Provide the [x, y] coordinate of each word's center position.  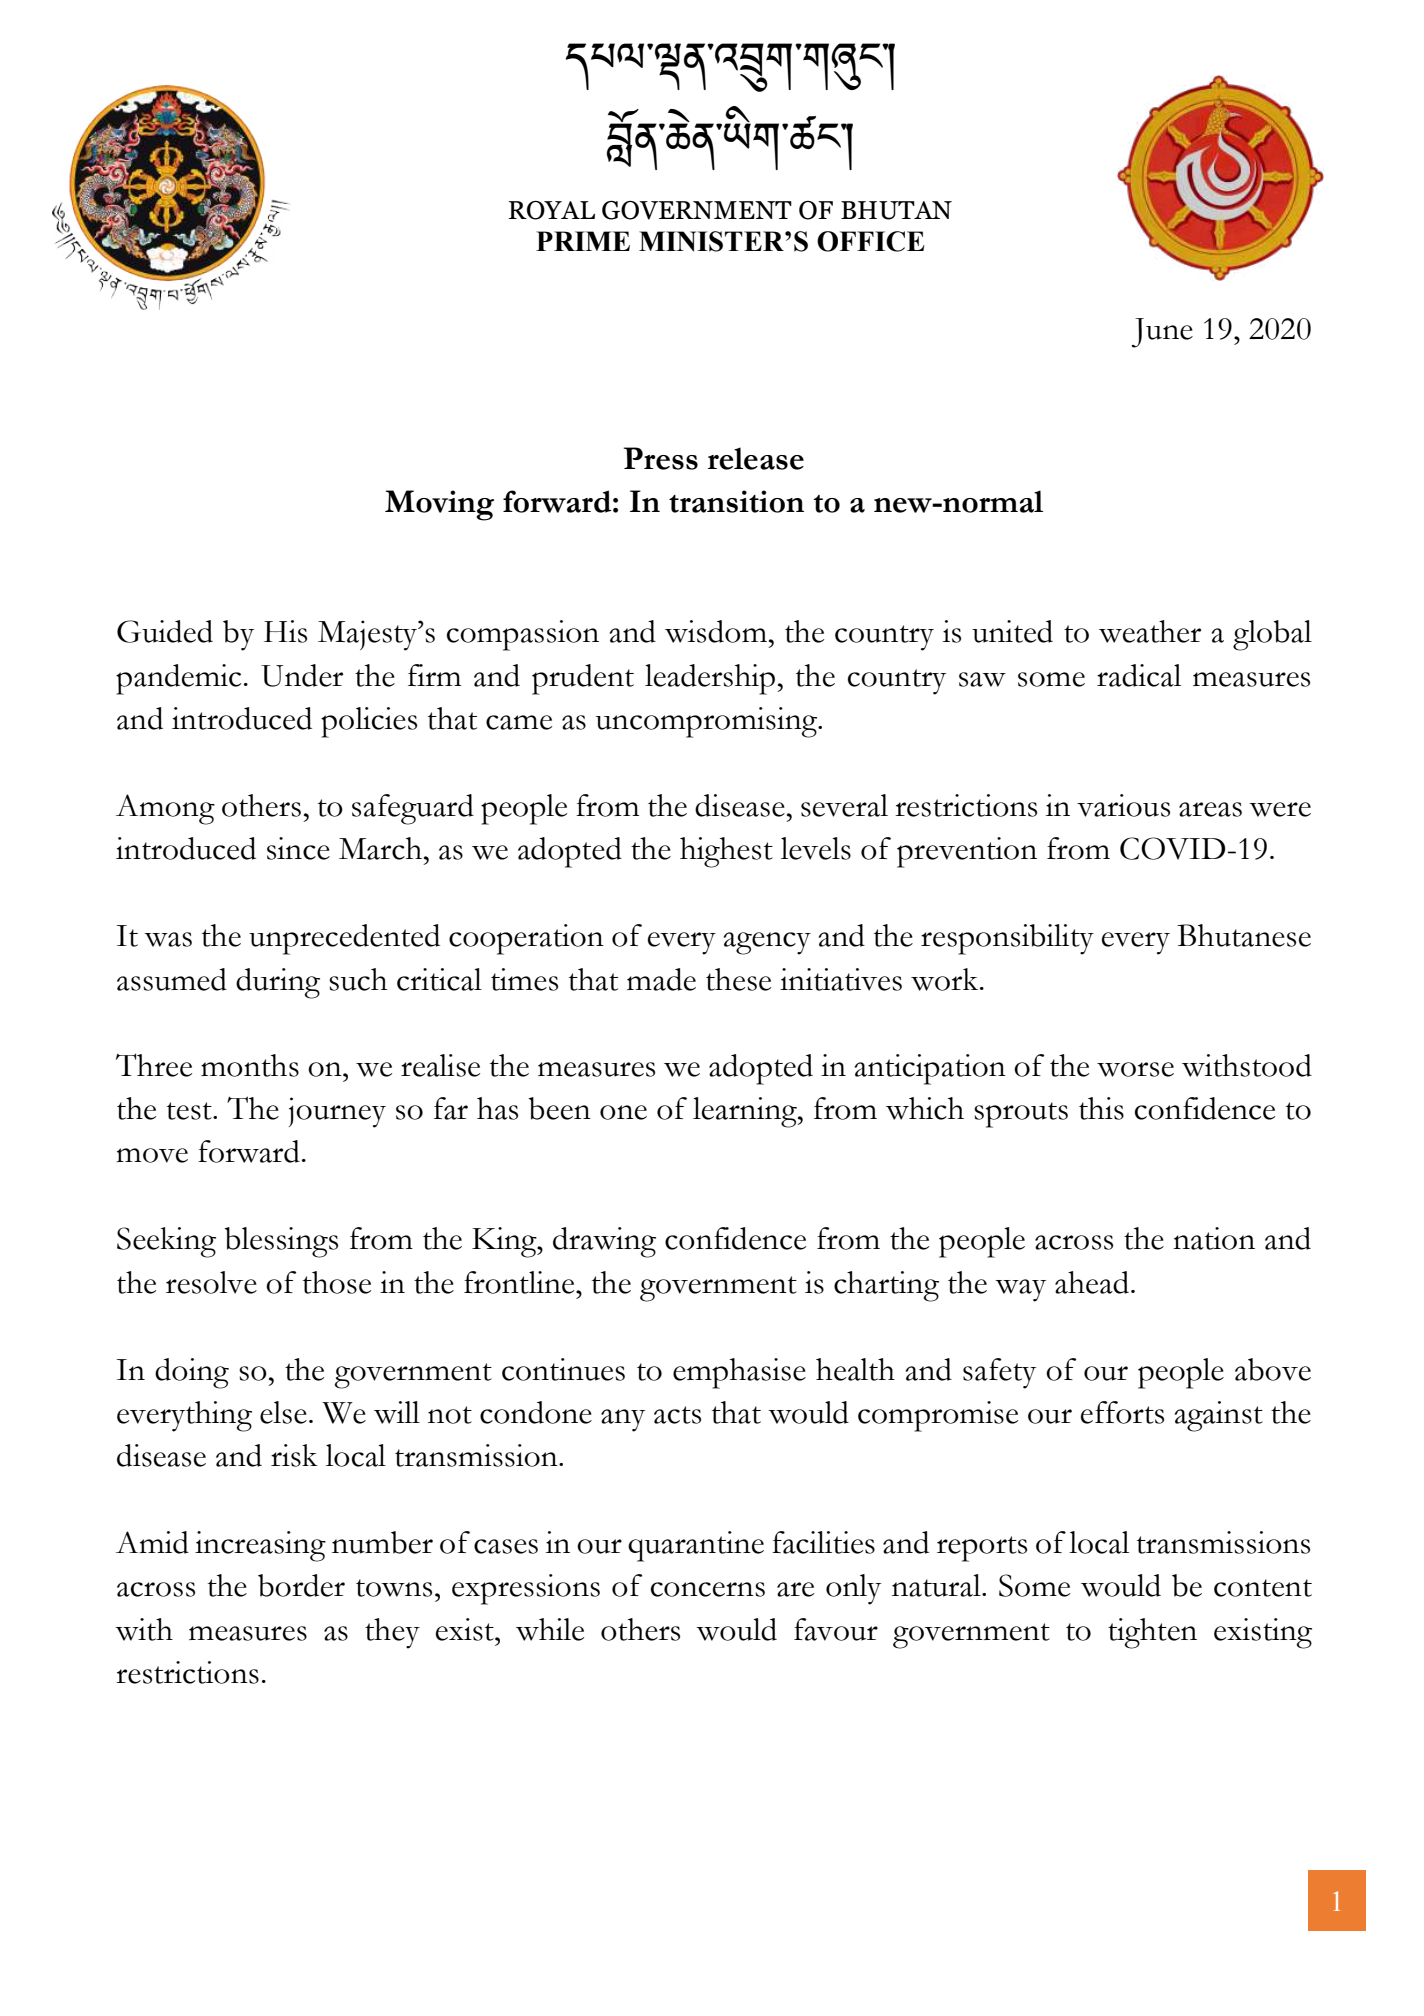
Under [302, 675]
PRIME [583, 241]
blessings [281, 1242]
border [301, 1585]
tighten [1152, 1633]
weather [1150, 631]
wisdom [716, 631]
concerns [708, 1589]
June [1162, 333]
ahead [1093, 1282]
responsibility [1007, 939]
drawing [604, 1242]
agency [767, 943]
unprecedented [344, 939]
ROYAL [552, 210]
